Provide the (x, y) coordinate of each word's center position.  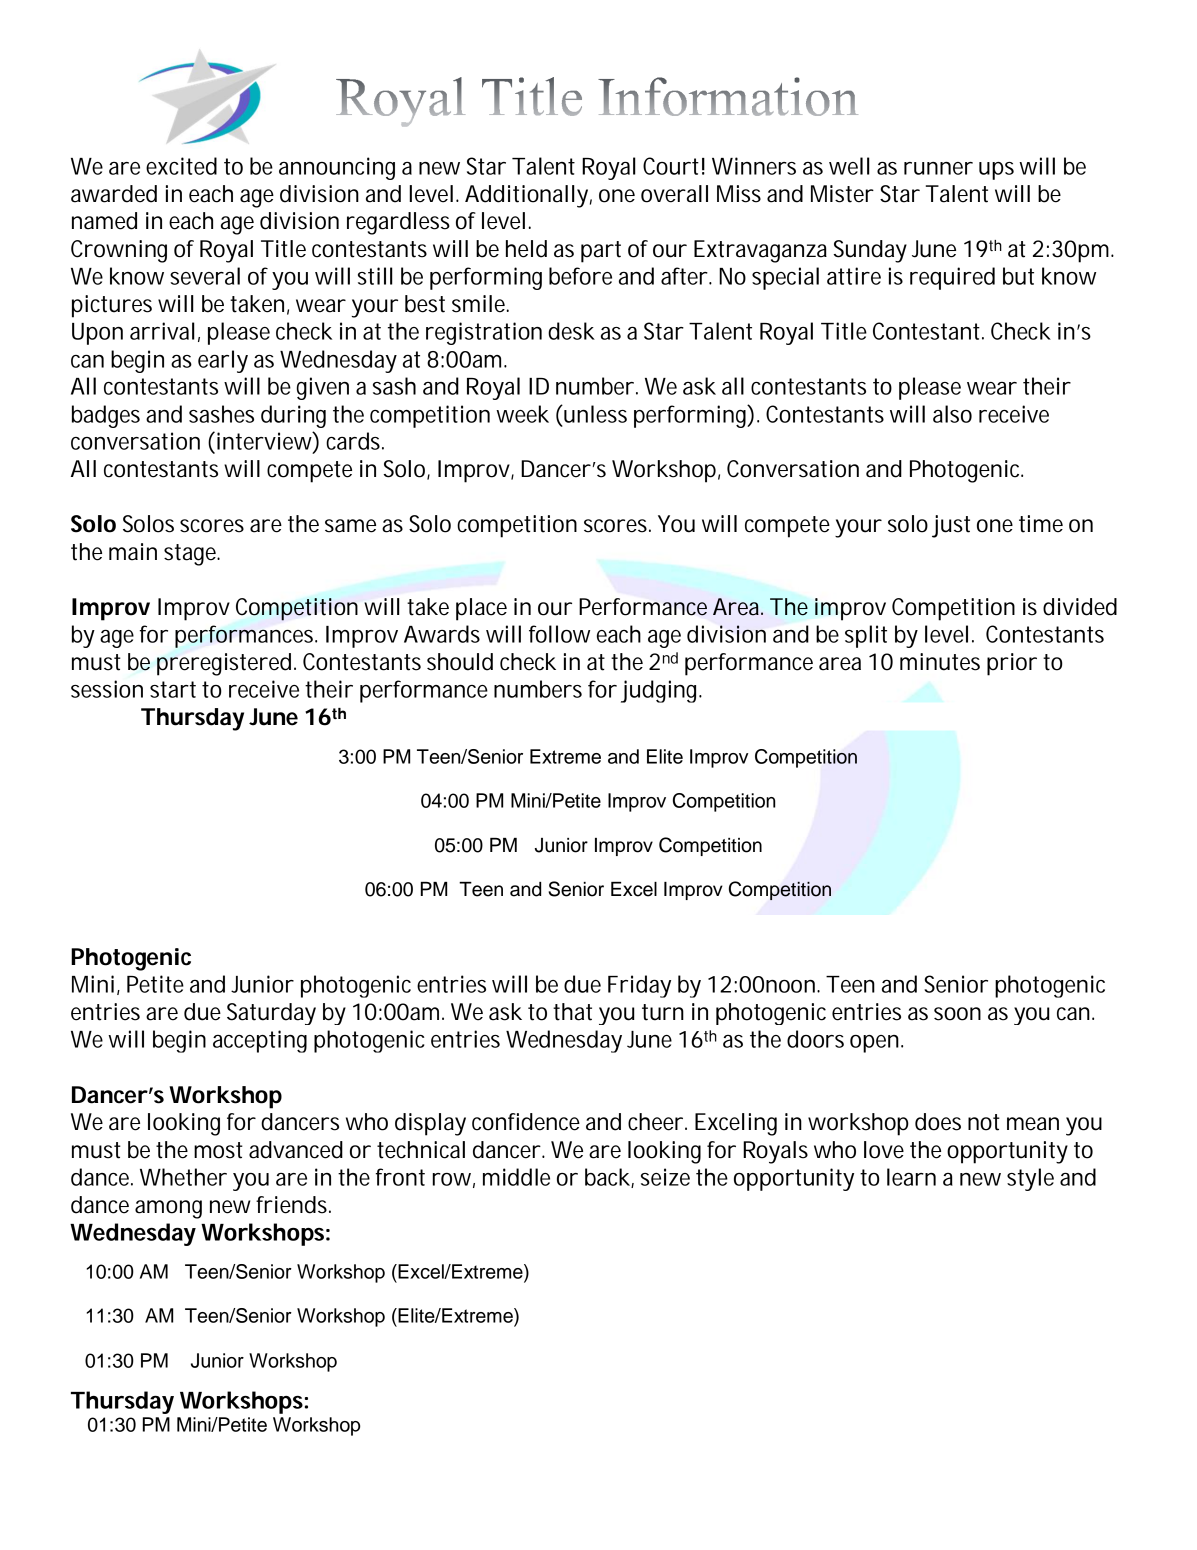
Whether (183, 1177)
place (481, 609)
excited (181, 166)
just (951, 526)
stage (192, 555)
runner (938, 168)
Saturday (271, 1014)
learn (911, 1177)
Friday (639, 986)
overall (674, 194)
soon (957, 1014)
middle (516, 1177)
